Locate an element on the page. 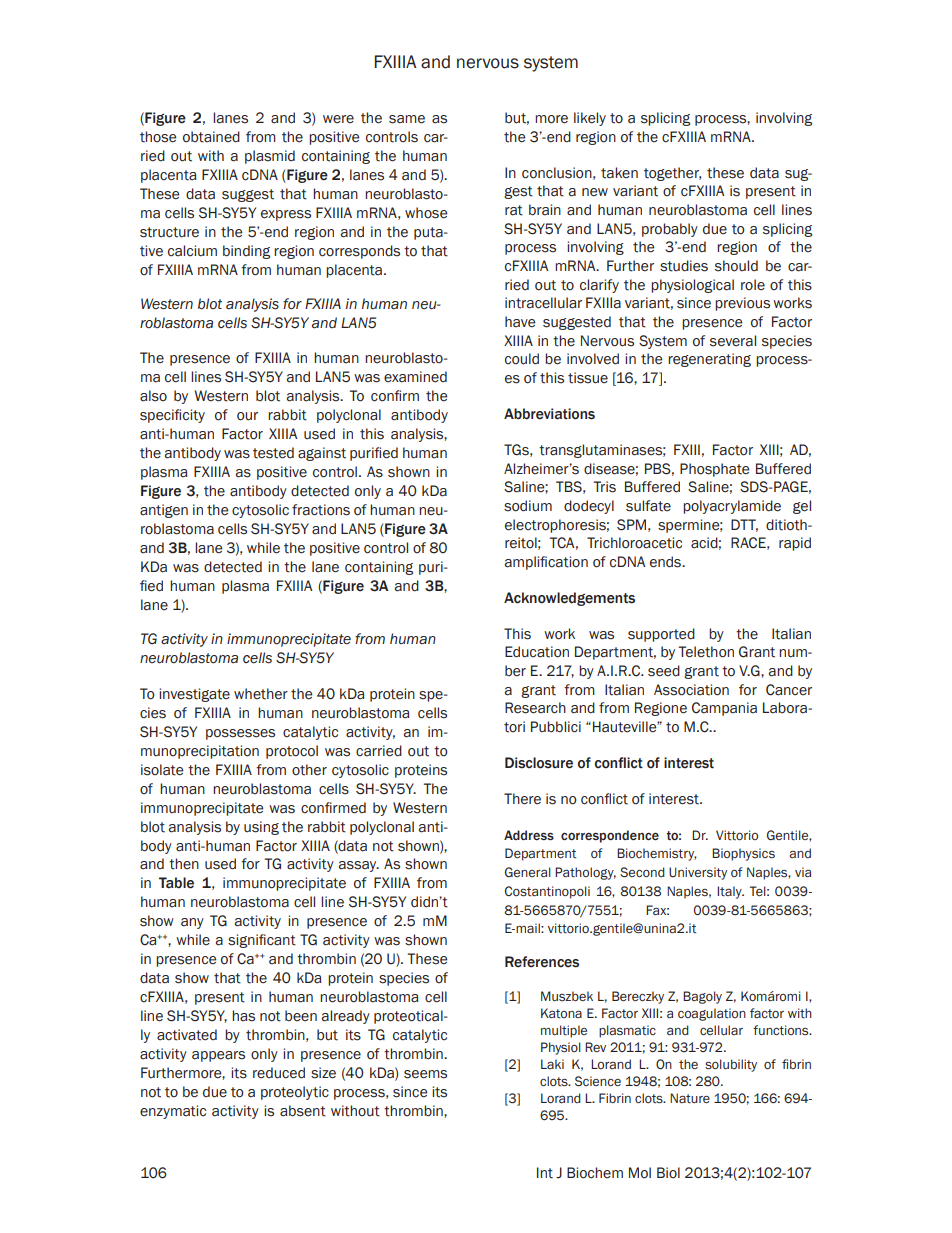  Telethon is located at coordinates (706, 652).
